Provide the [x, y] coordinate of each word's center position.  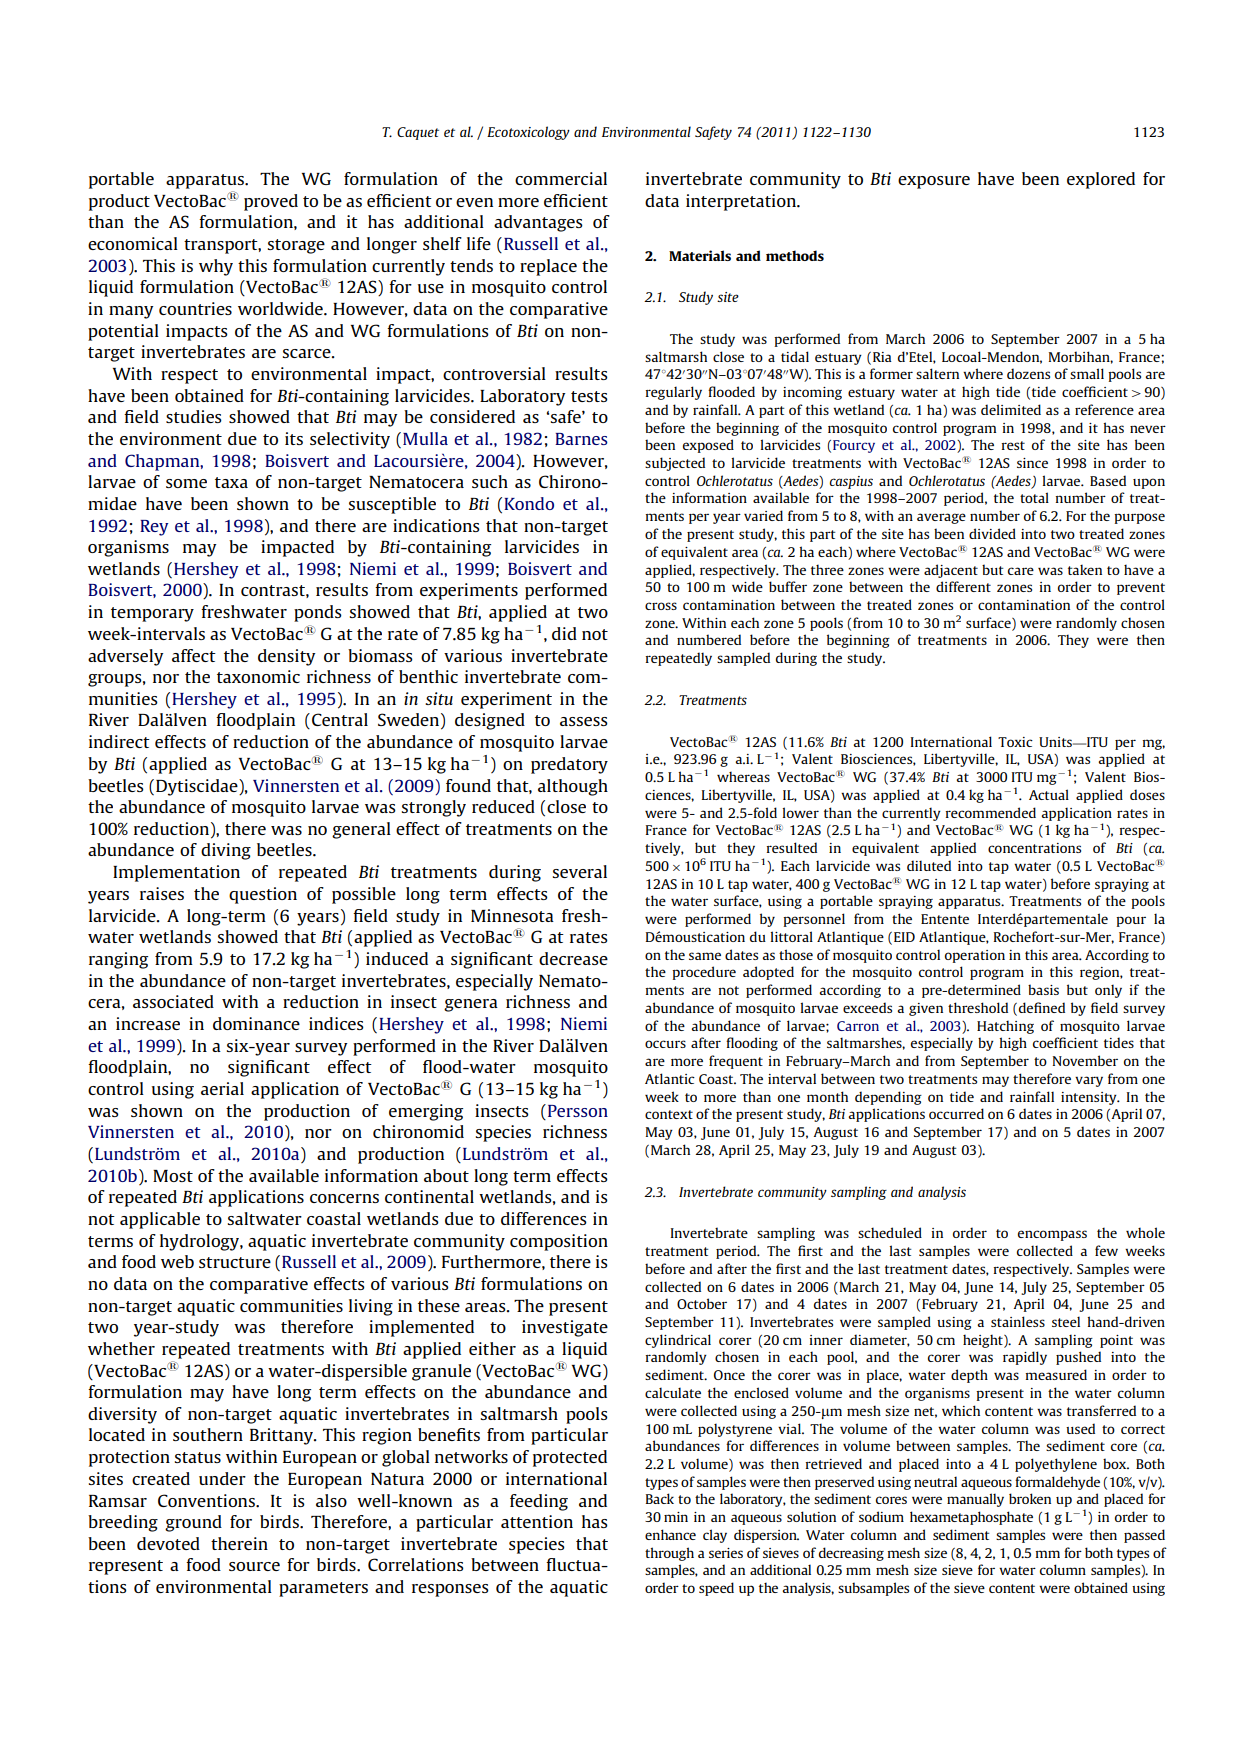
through [669, 1554]
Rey [154, 528]
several [580, 871]
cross [661, 606]
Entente [945, 919]
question [263, 895]
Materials [700, 255]
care [1021, 571]
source [254, 1566]
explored [1101, 180]
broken [1030, 1498]
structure [235, 1262]
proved [271, 202]
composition [559, 1242]
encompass [1052, 1235]
